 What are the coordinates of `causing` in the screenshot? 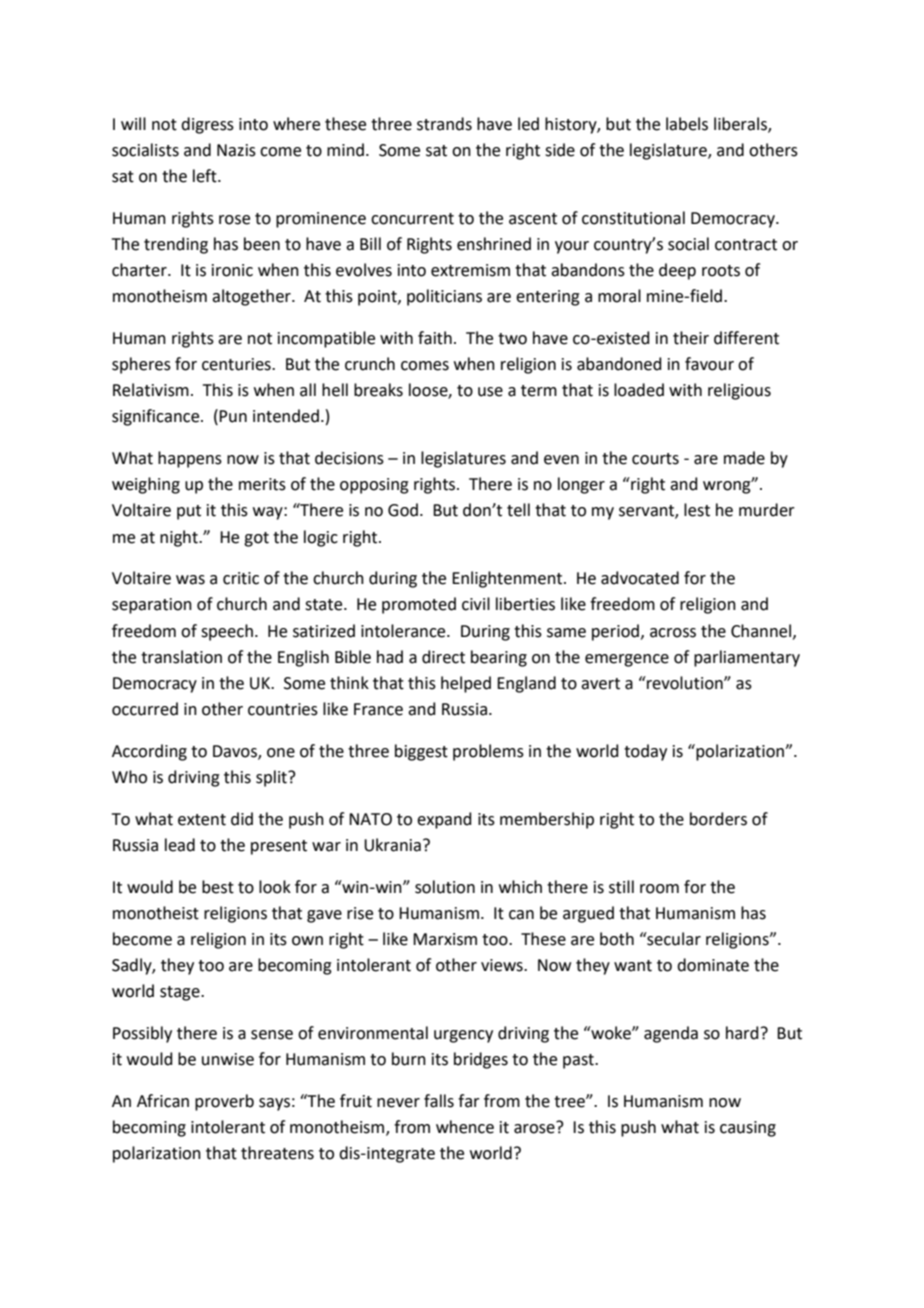 It's located at (748, 1129).
